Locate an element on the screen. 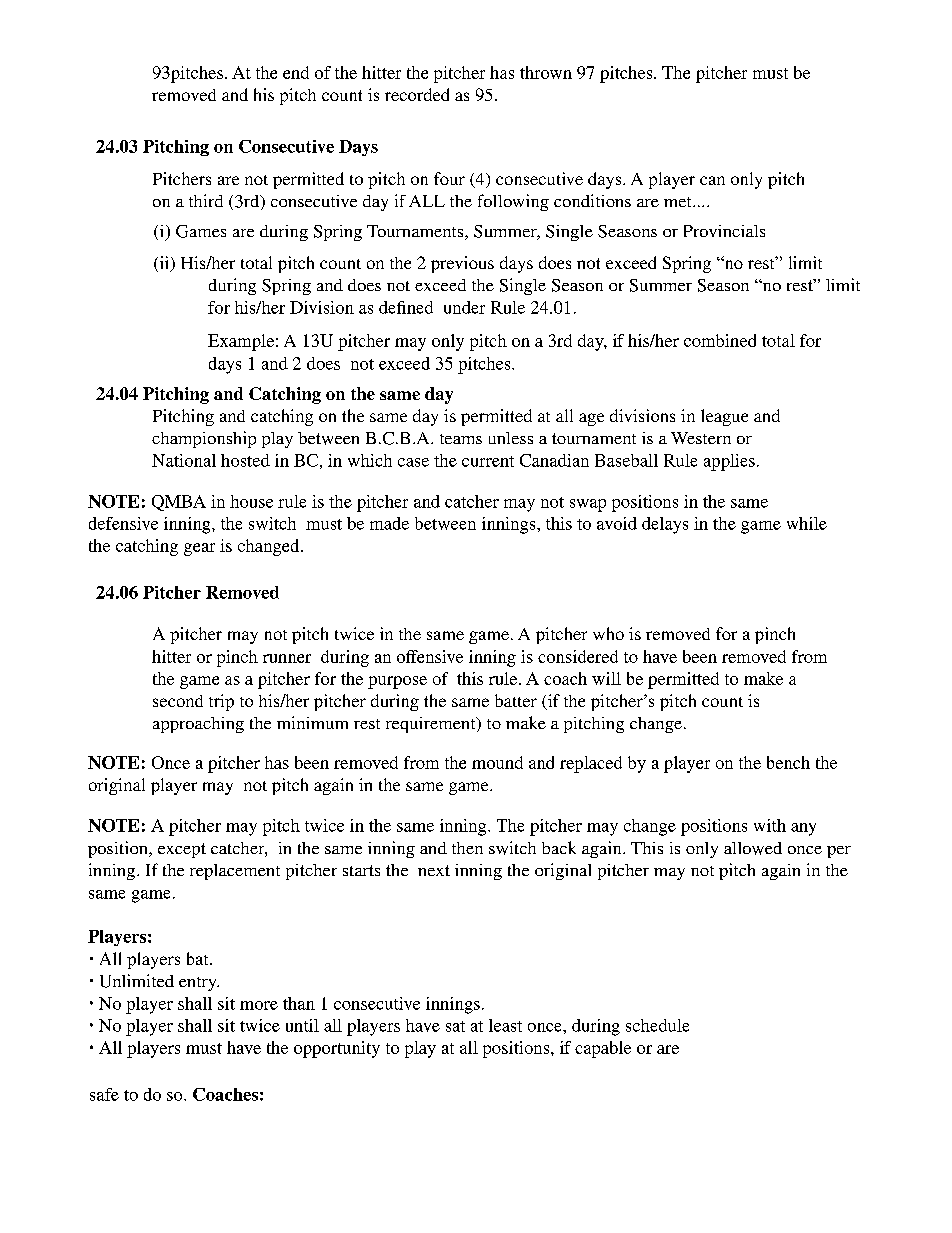  recorded is located at coordinates (417, 94).
